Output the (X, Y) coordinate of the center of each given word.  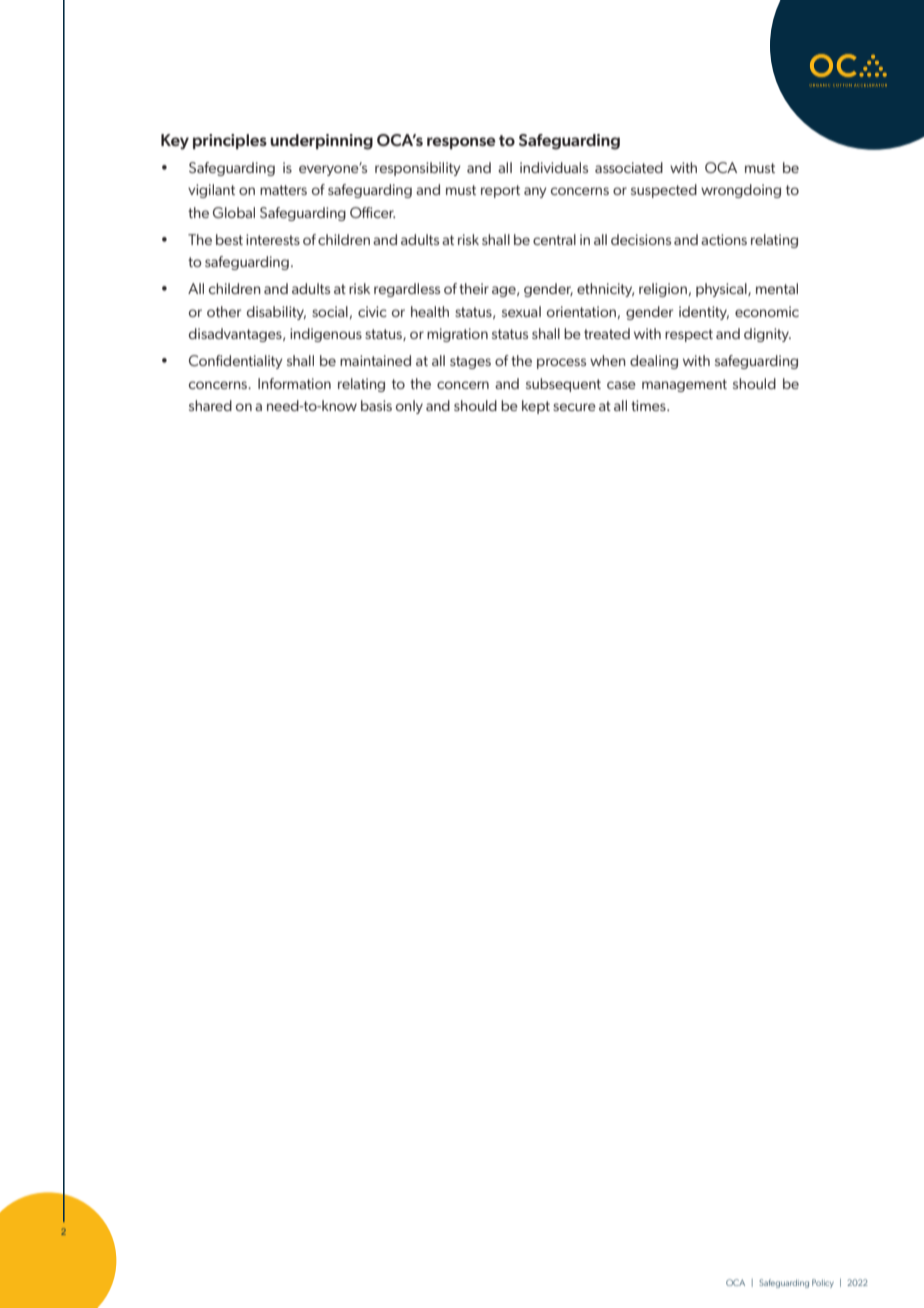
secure (574, 407)
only (409, 407)
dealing (654, 362)
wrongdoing (741, 191)
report (500, 191)
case (621, 385)
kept (536, 407)
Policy (823, 1283)
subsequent (563, 385)
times (649, 405)
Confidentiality (236, 362)
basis (376, 405)
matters (283, 190)
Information (294, 383)
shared (210, 405)
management (684, 385)
